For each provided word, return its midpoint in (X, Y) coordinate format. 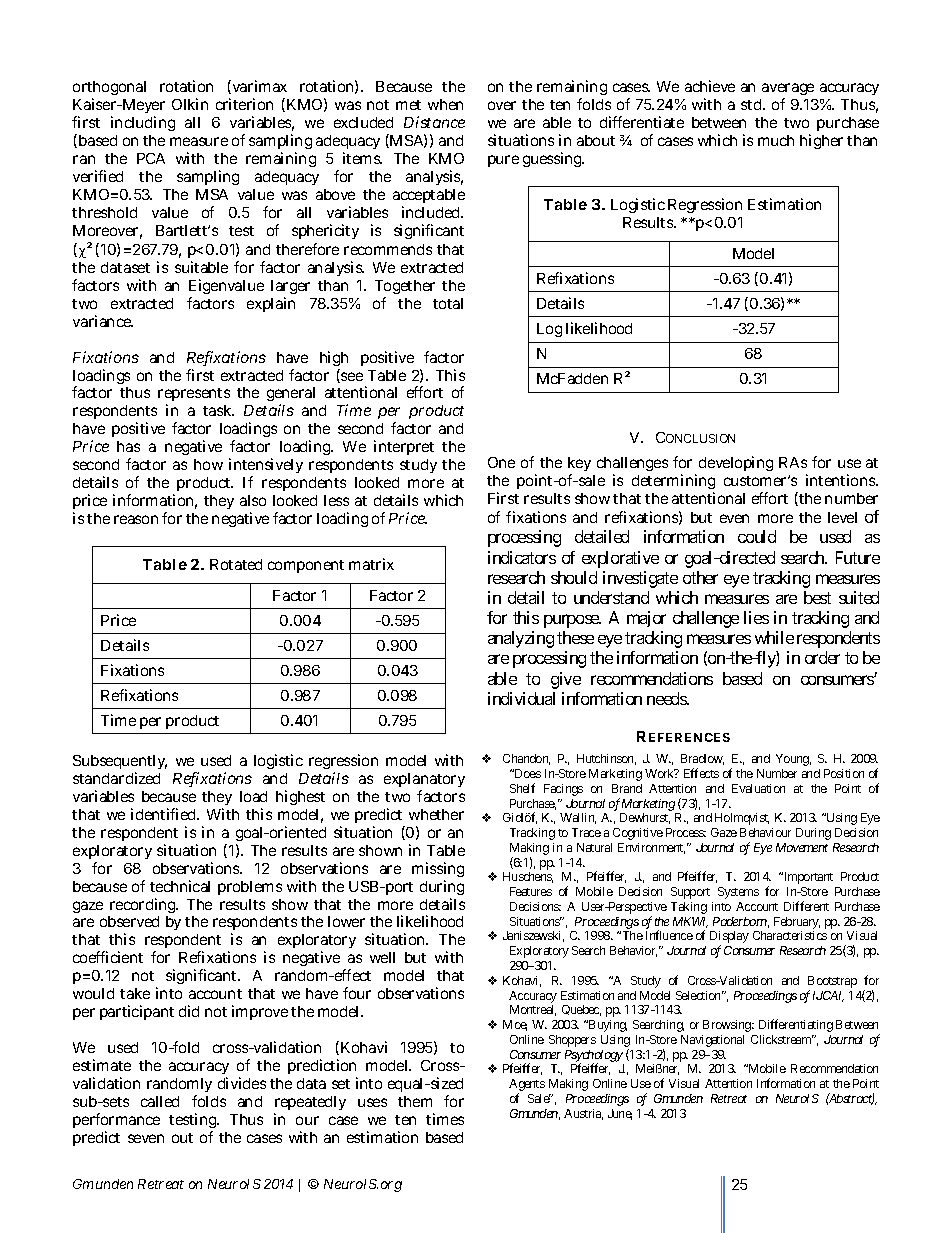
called (160, 1101)
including (143, 123)
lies (756, 617)
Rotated (236, 564)
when (445, 104)
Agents (527, 1086)
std (753, 104)
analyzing (521, 639)
